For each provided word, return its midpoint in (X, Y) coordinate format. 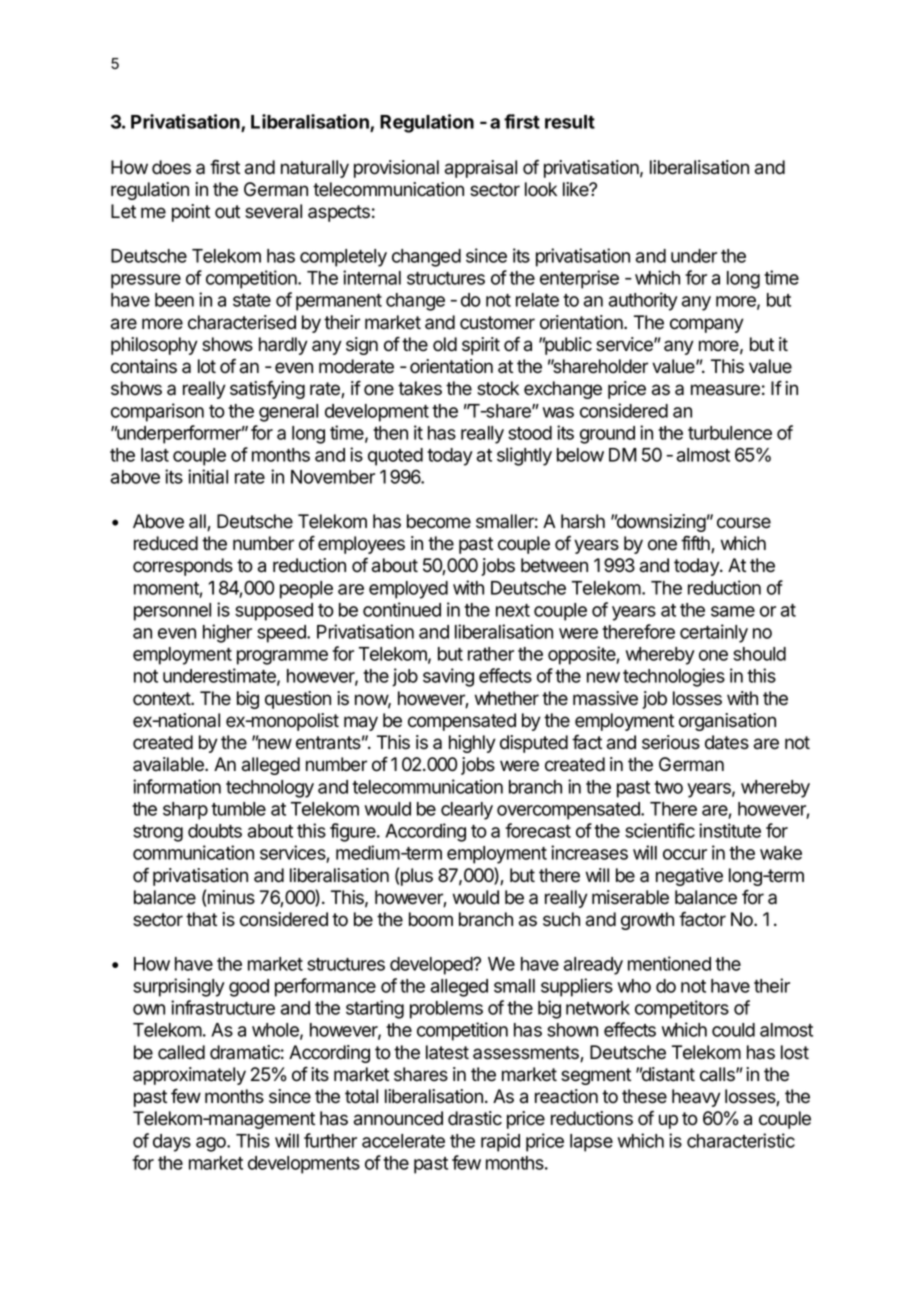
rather (491, 654)
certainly (714, 633)
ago (212, 1144)
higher (227, 633)
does (171, 167)
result (570, 122)
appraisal (481, 169)
